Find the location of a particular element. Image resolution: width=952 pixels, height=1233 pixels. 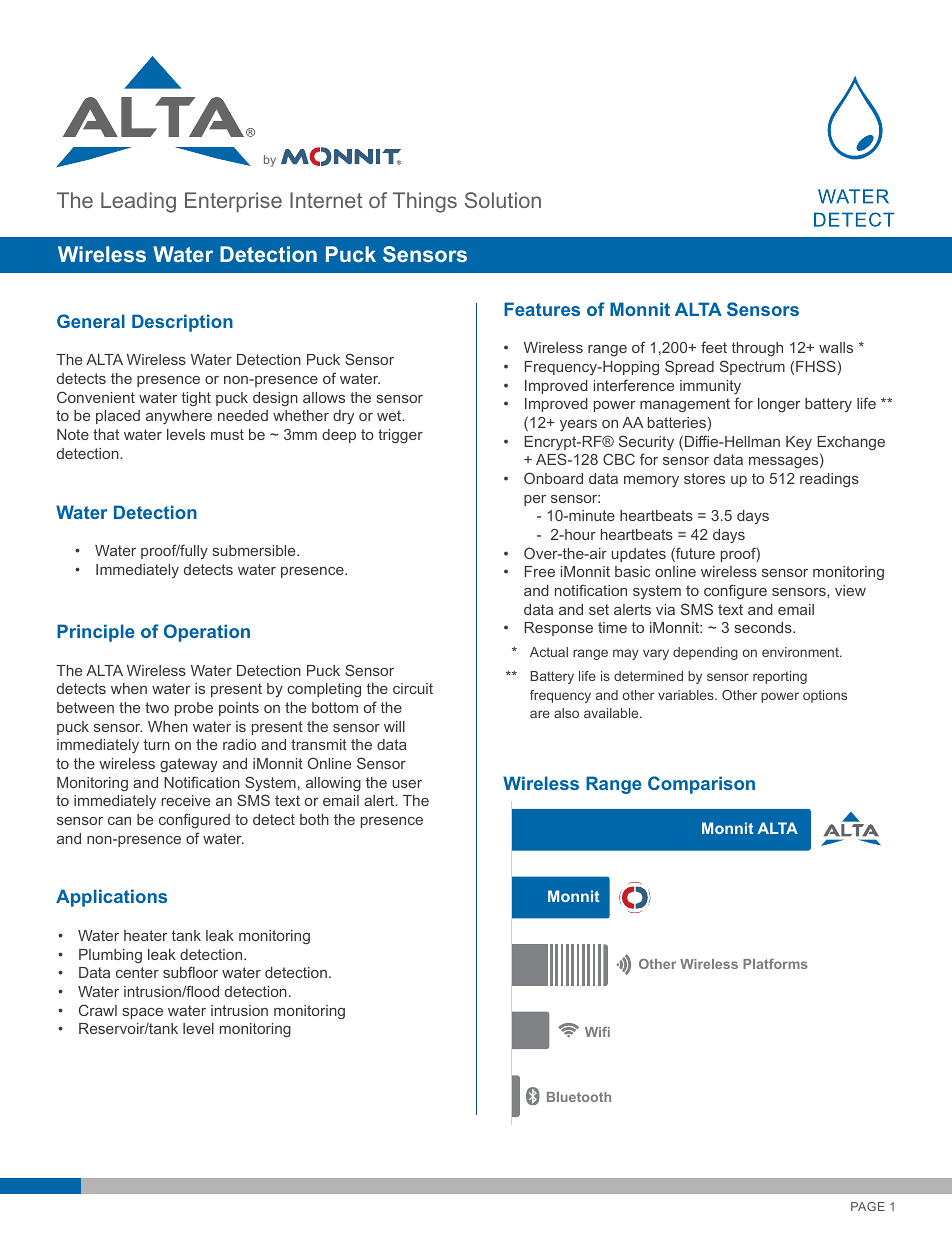

view is located at coordinates (850, 590).
